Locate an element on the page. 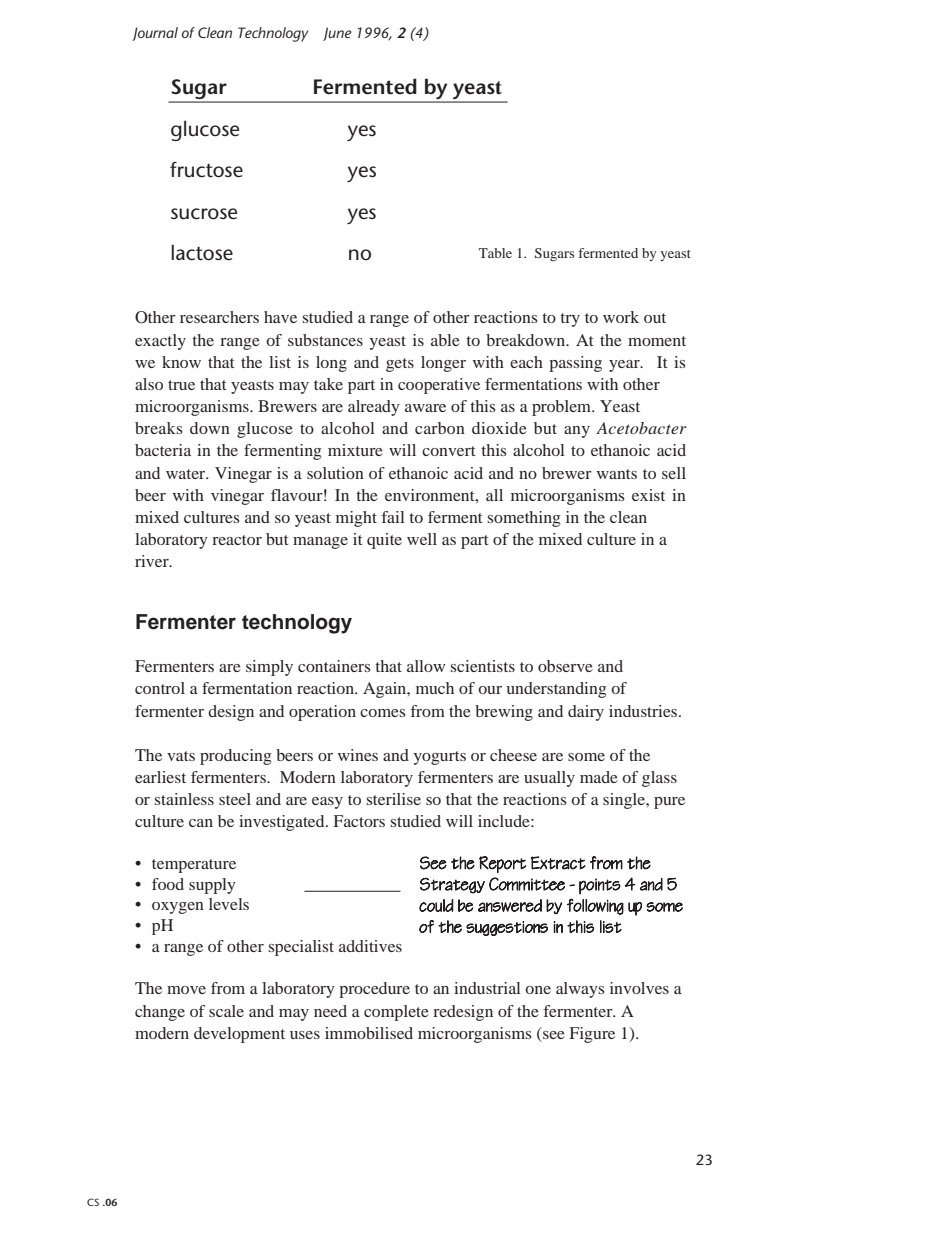 The image size is (952, 1243). control is located at coordinates (160, 688).
